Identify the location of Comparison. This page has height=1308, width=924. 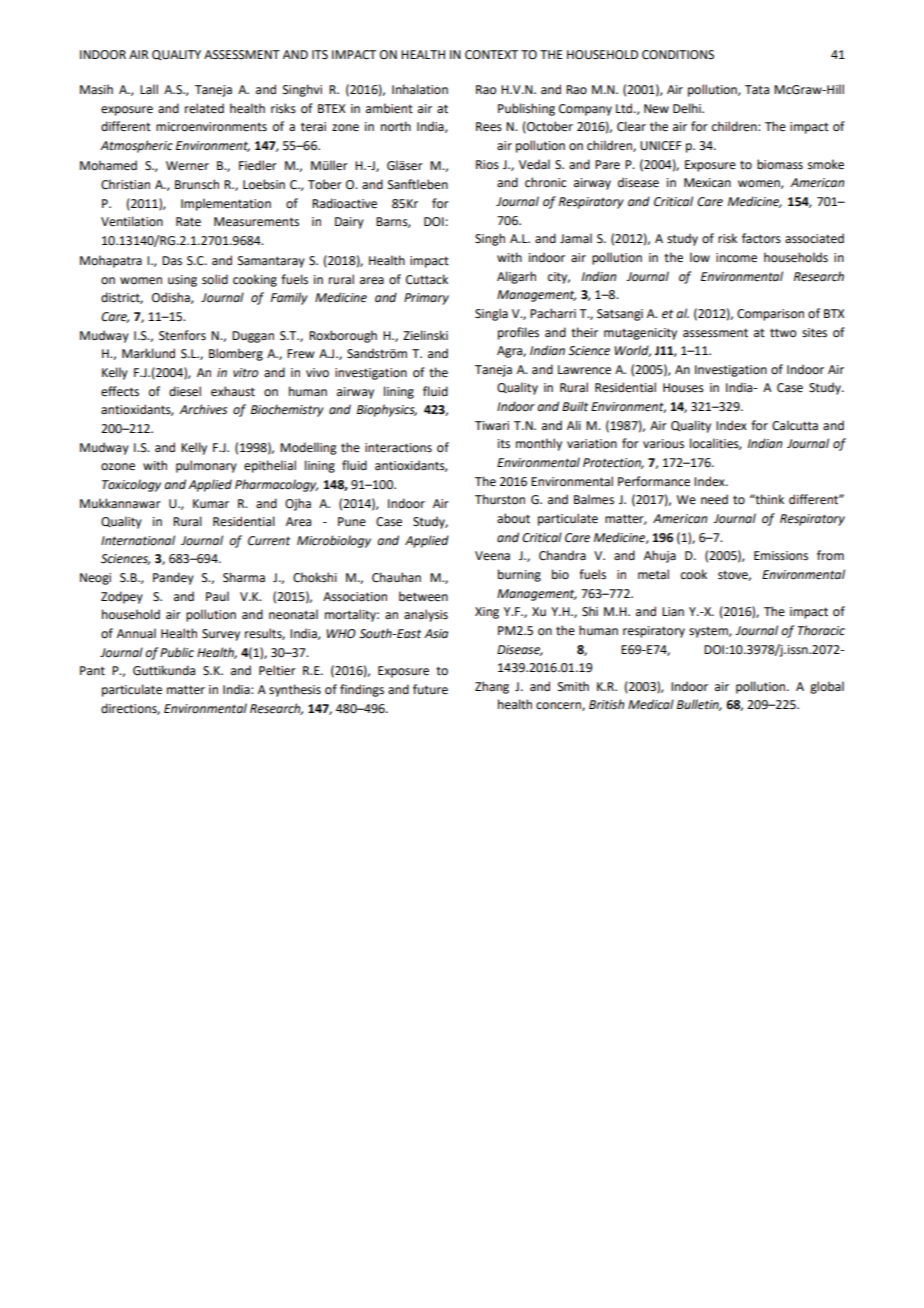
(770, 315).
